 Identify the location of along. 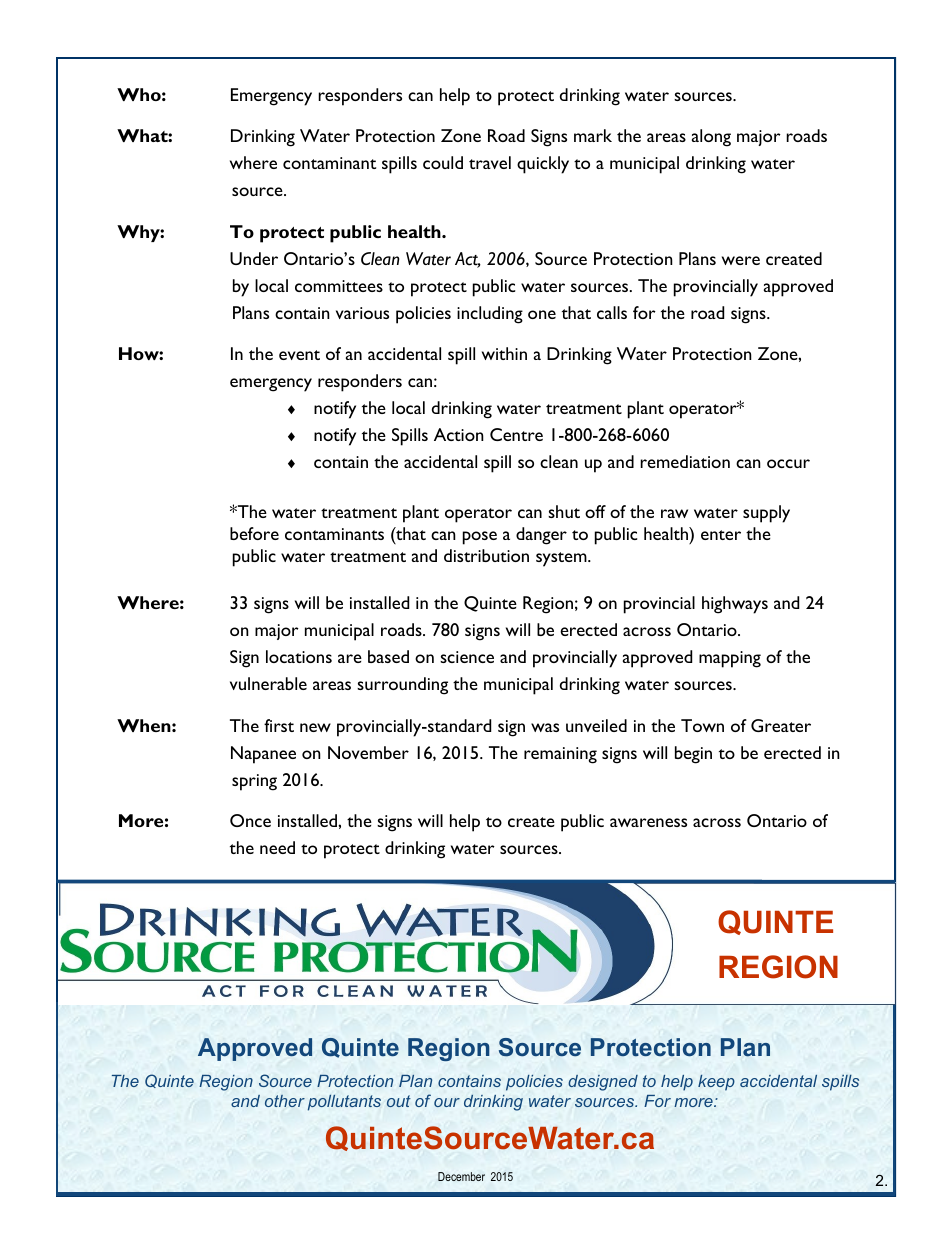
(711, 138).
